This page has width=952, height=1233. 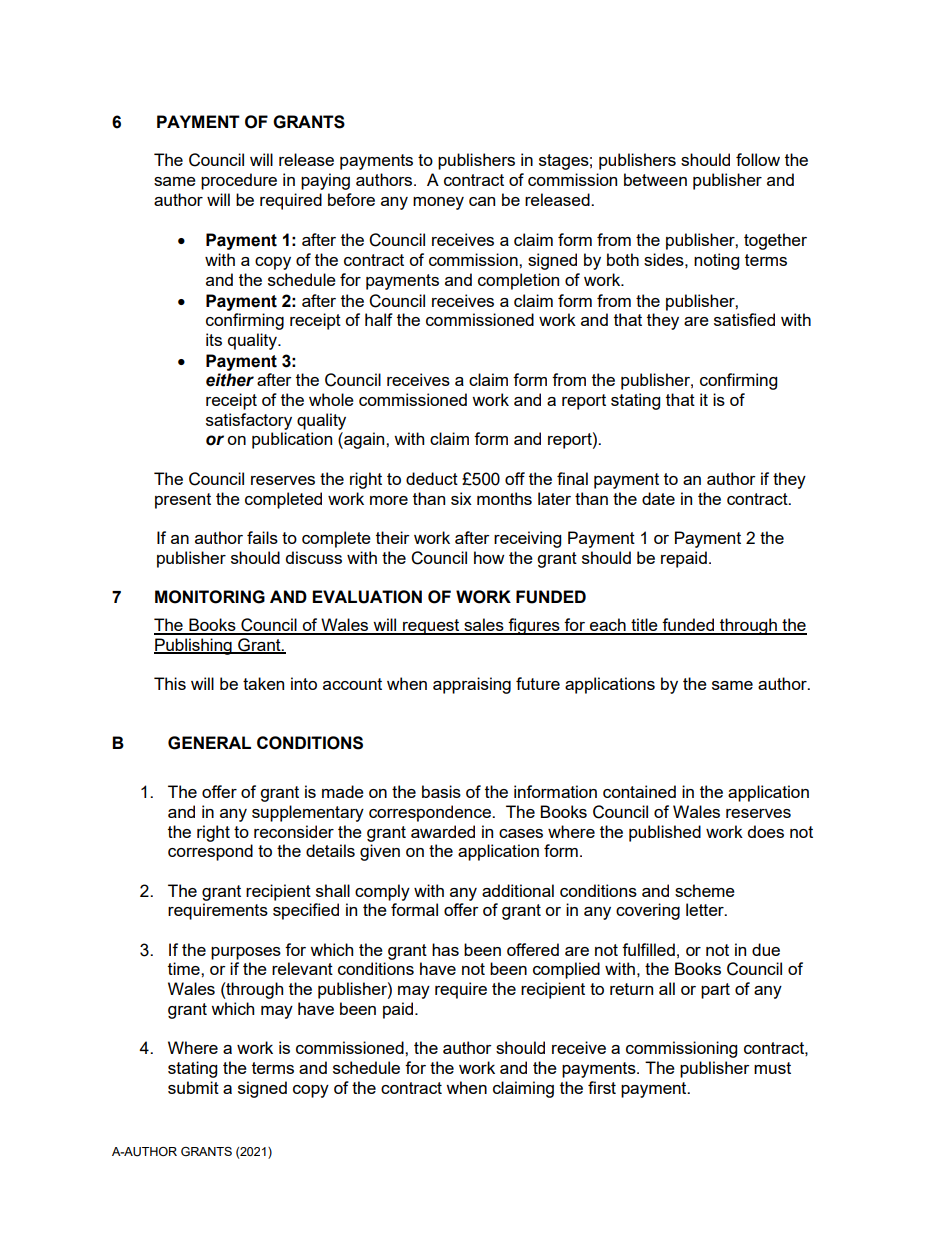 What do you see at coordinates (239, 181) in the page?
I see `procedure` at bounding box center [239, 181].
